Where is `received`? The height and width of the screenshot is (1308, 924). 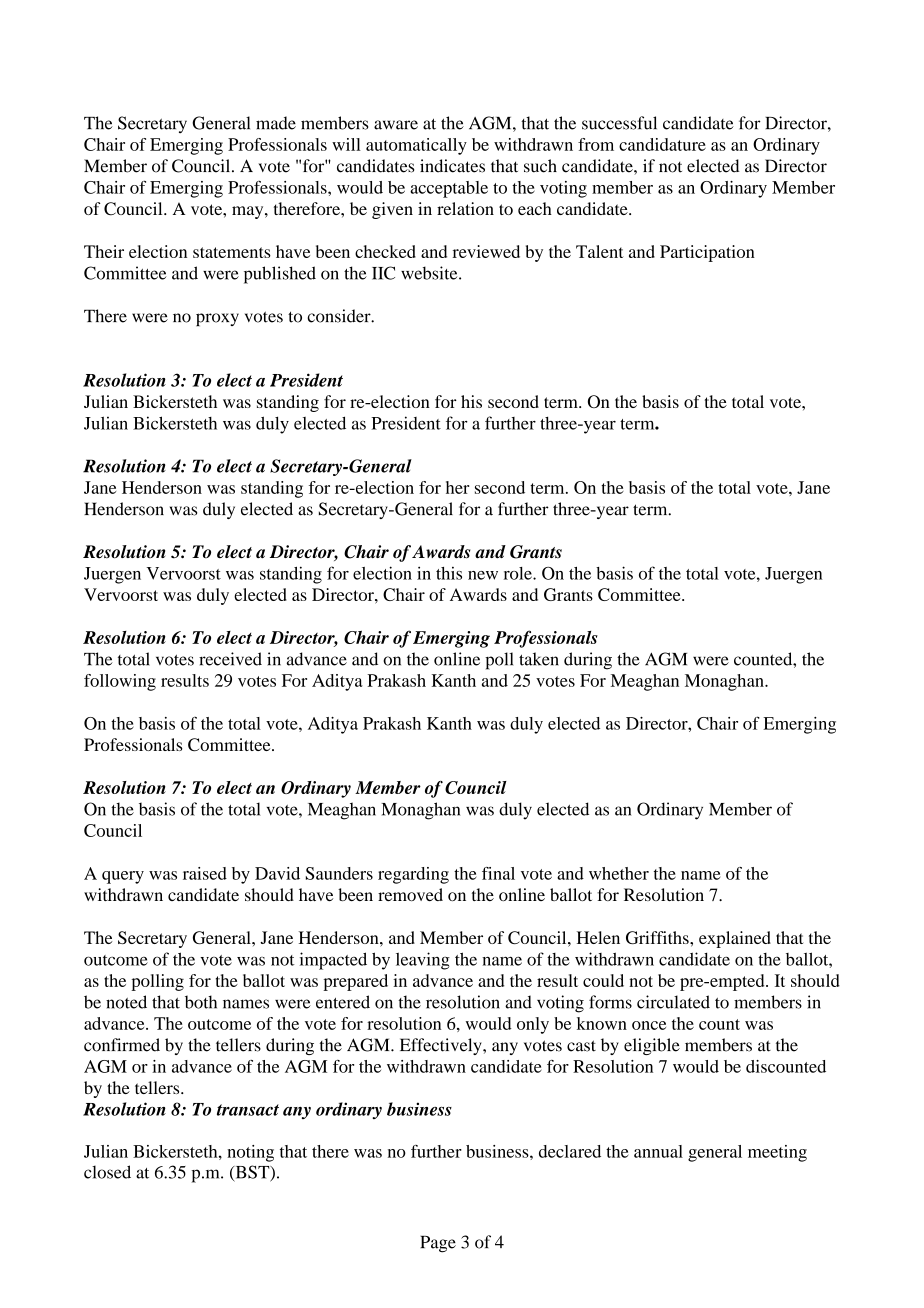
received is located at coordinates (230, 659).
